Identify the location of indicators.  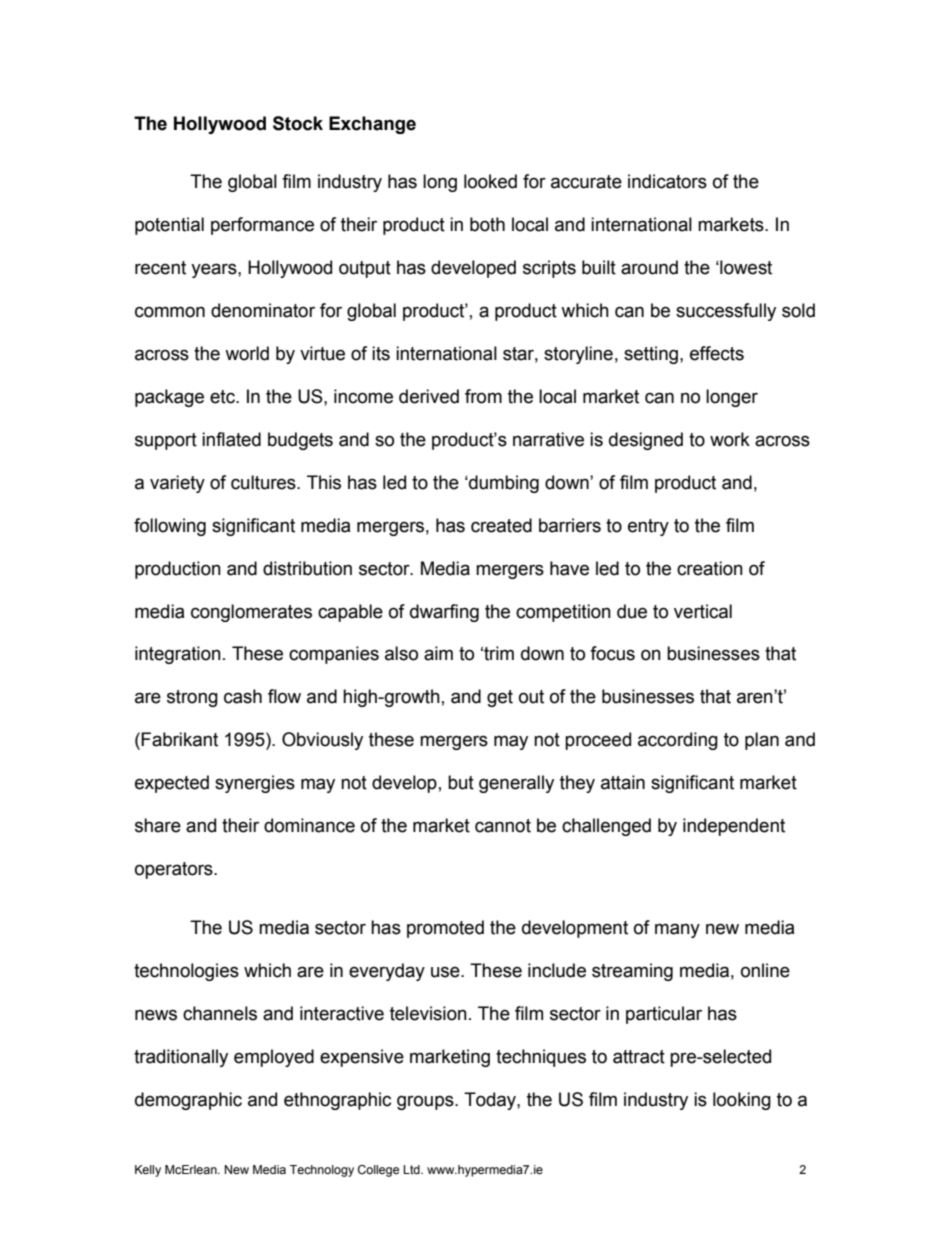
(667, 181).
